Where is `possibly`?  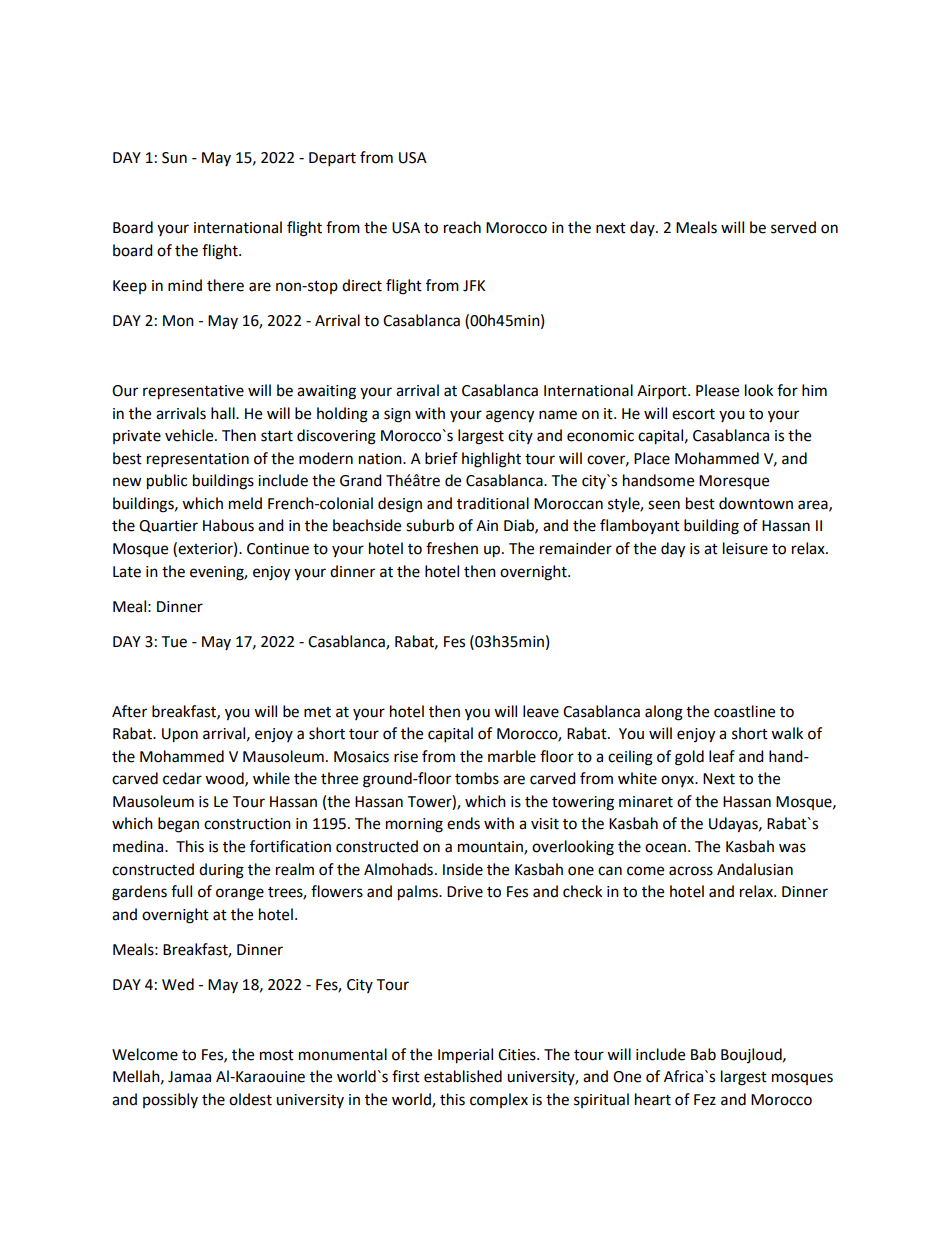 possibly is located at coordinates (170, 1100).
